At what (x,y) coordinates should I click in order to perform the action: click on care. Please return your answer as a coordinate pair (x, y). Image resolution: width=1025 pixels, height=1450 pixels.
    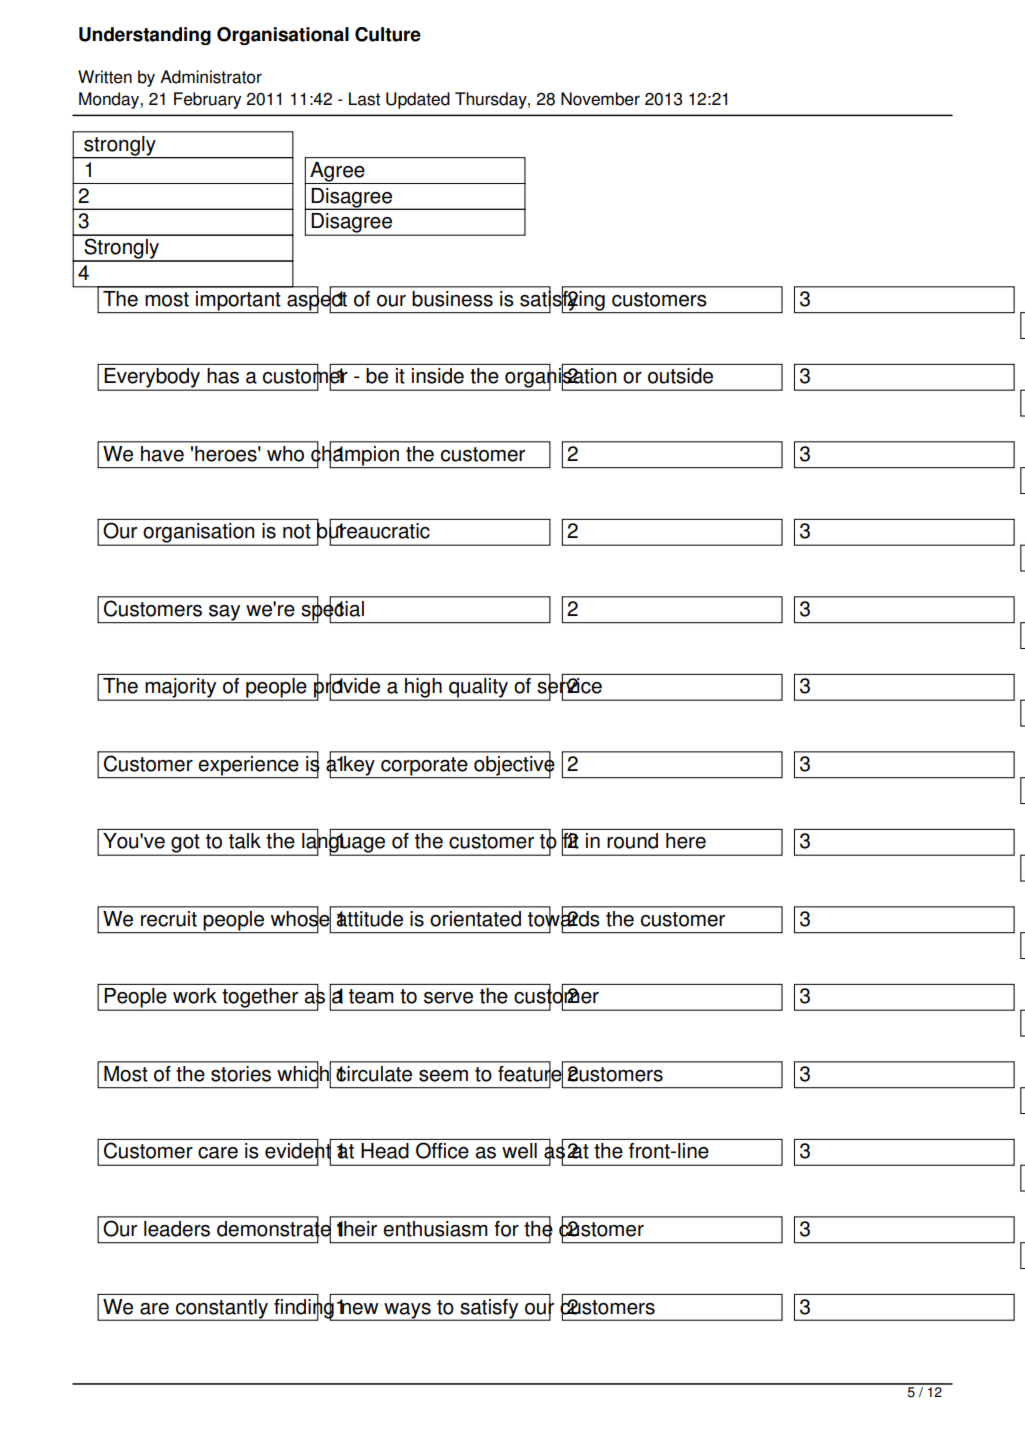
    Looking at the image, I should click on (218, 1153).
